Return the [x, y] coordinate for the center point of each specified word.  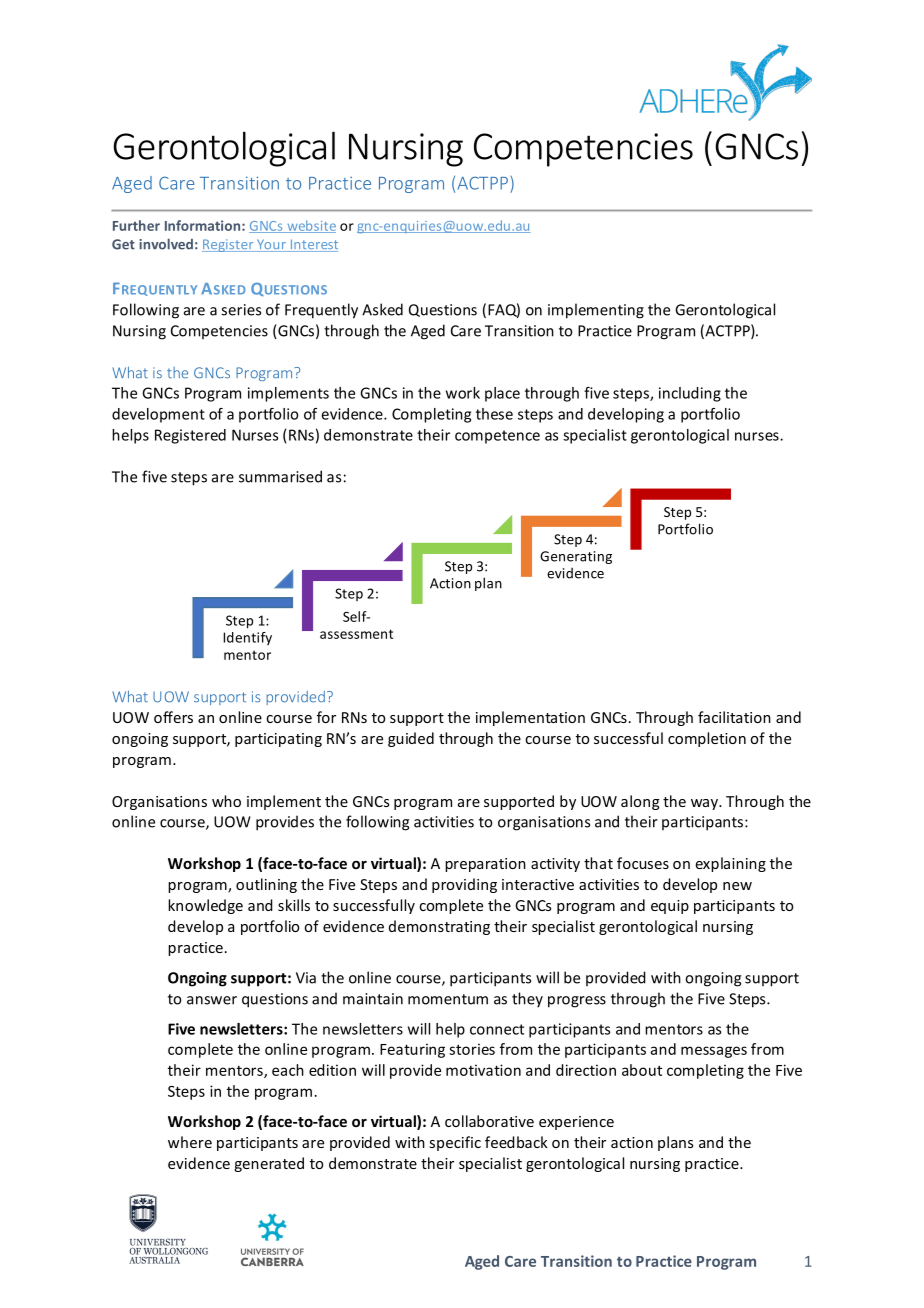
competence [497, 437]
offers [173, 717]
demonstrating [439, 927]
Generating [576, 557]
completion [707, 739]
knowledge [205, 906]
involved [166, 244]
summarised [280, 476]
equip [670, 907]
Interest [313, 245]
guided [411, 739]
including [690, 394]
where [190, 1142]
